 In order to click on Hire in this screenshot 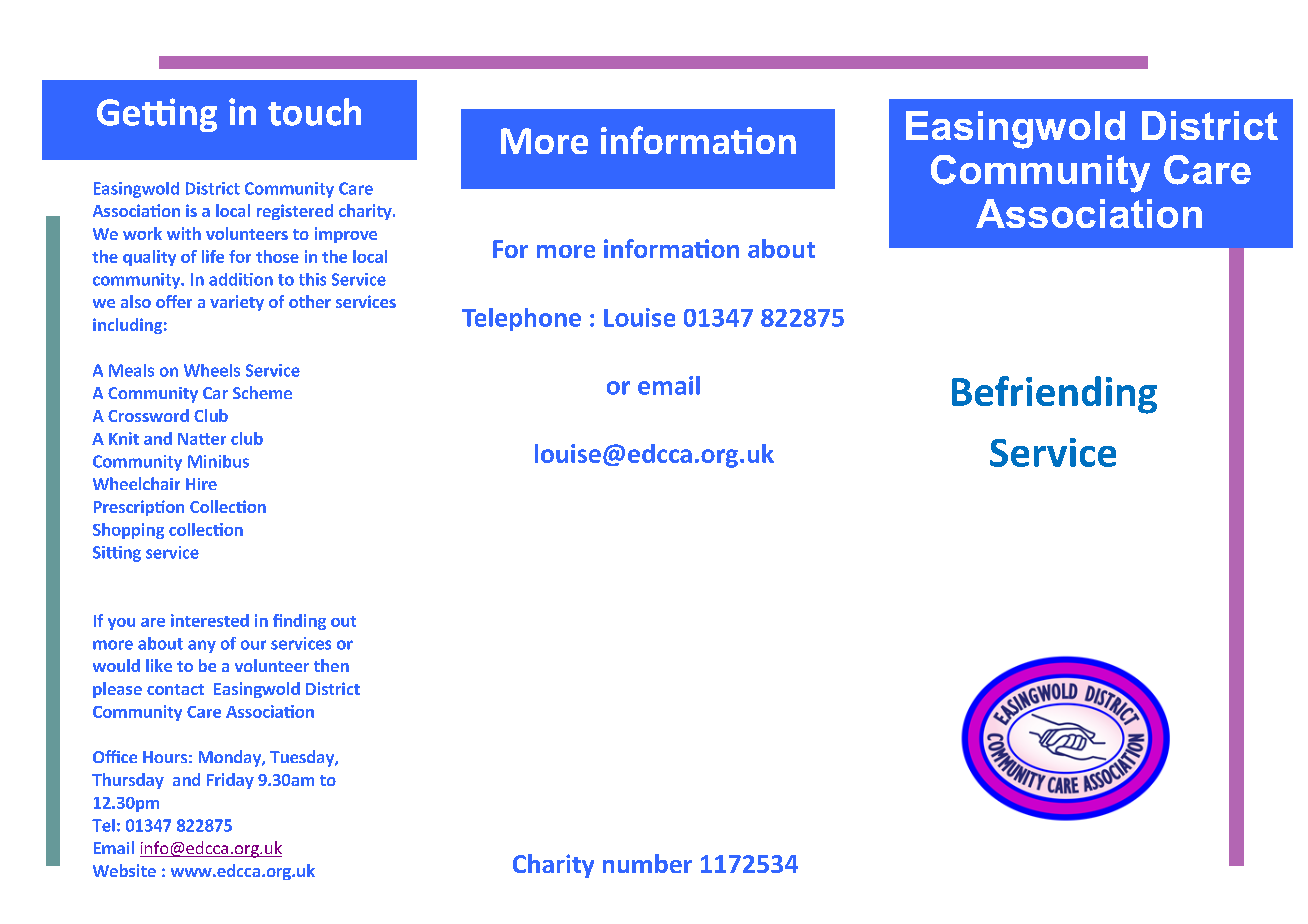, I will do `click(201, 484)`.
